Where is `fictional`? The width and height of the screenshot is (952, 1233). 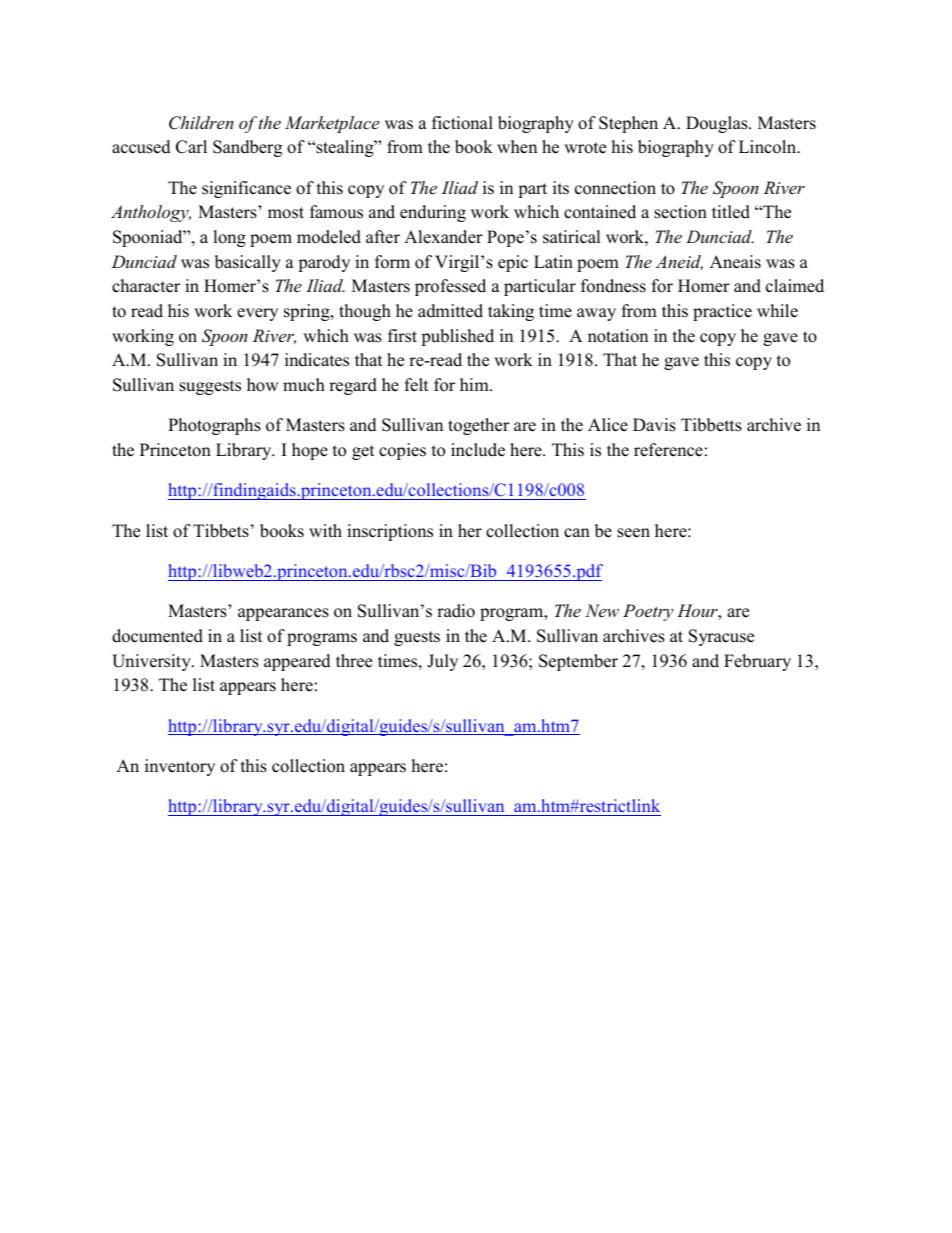 fictional is located at coordinates (462, 123).
